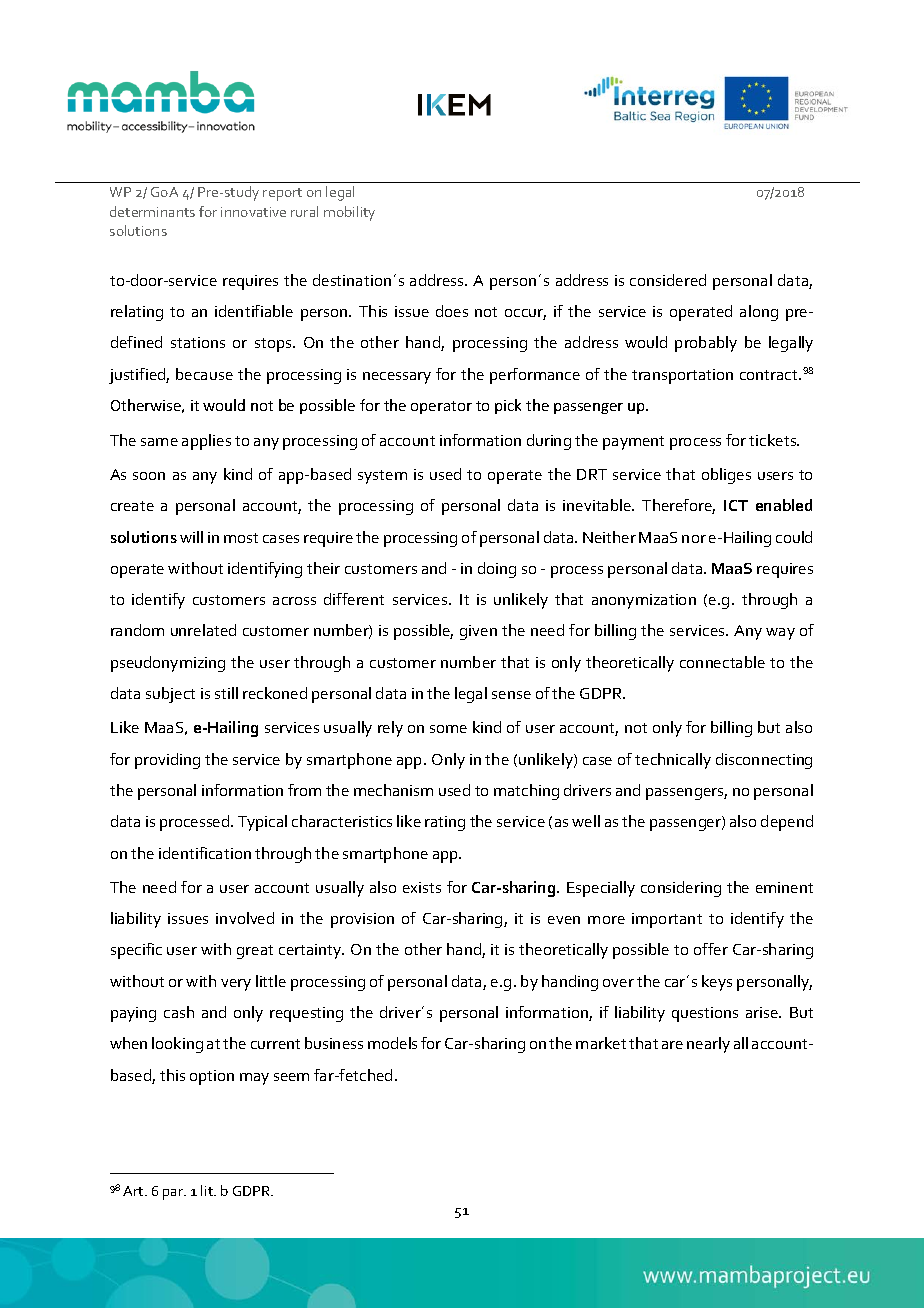  What do you see at coordinates (668, 280) in the page?
I see `considered` at bounding box center [668, 280].
